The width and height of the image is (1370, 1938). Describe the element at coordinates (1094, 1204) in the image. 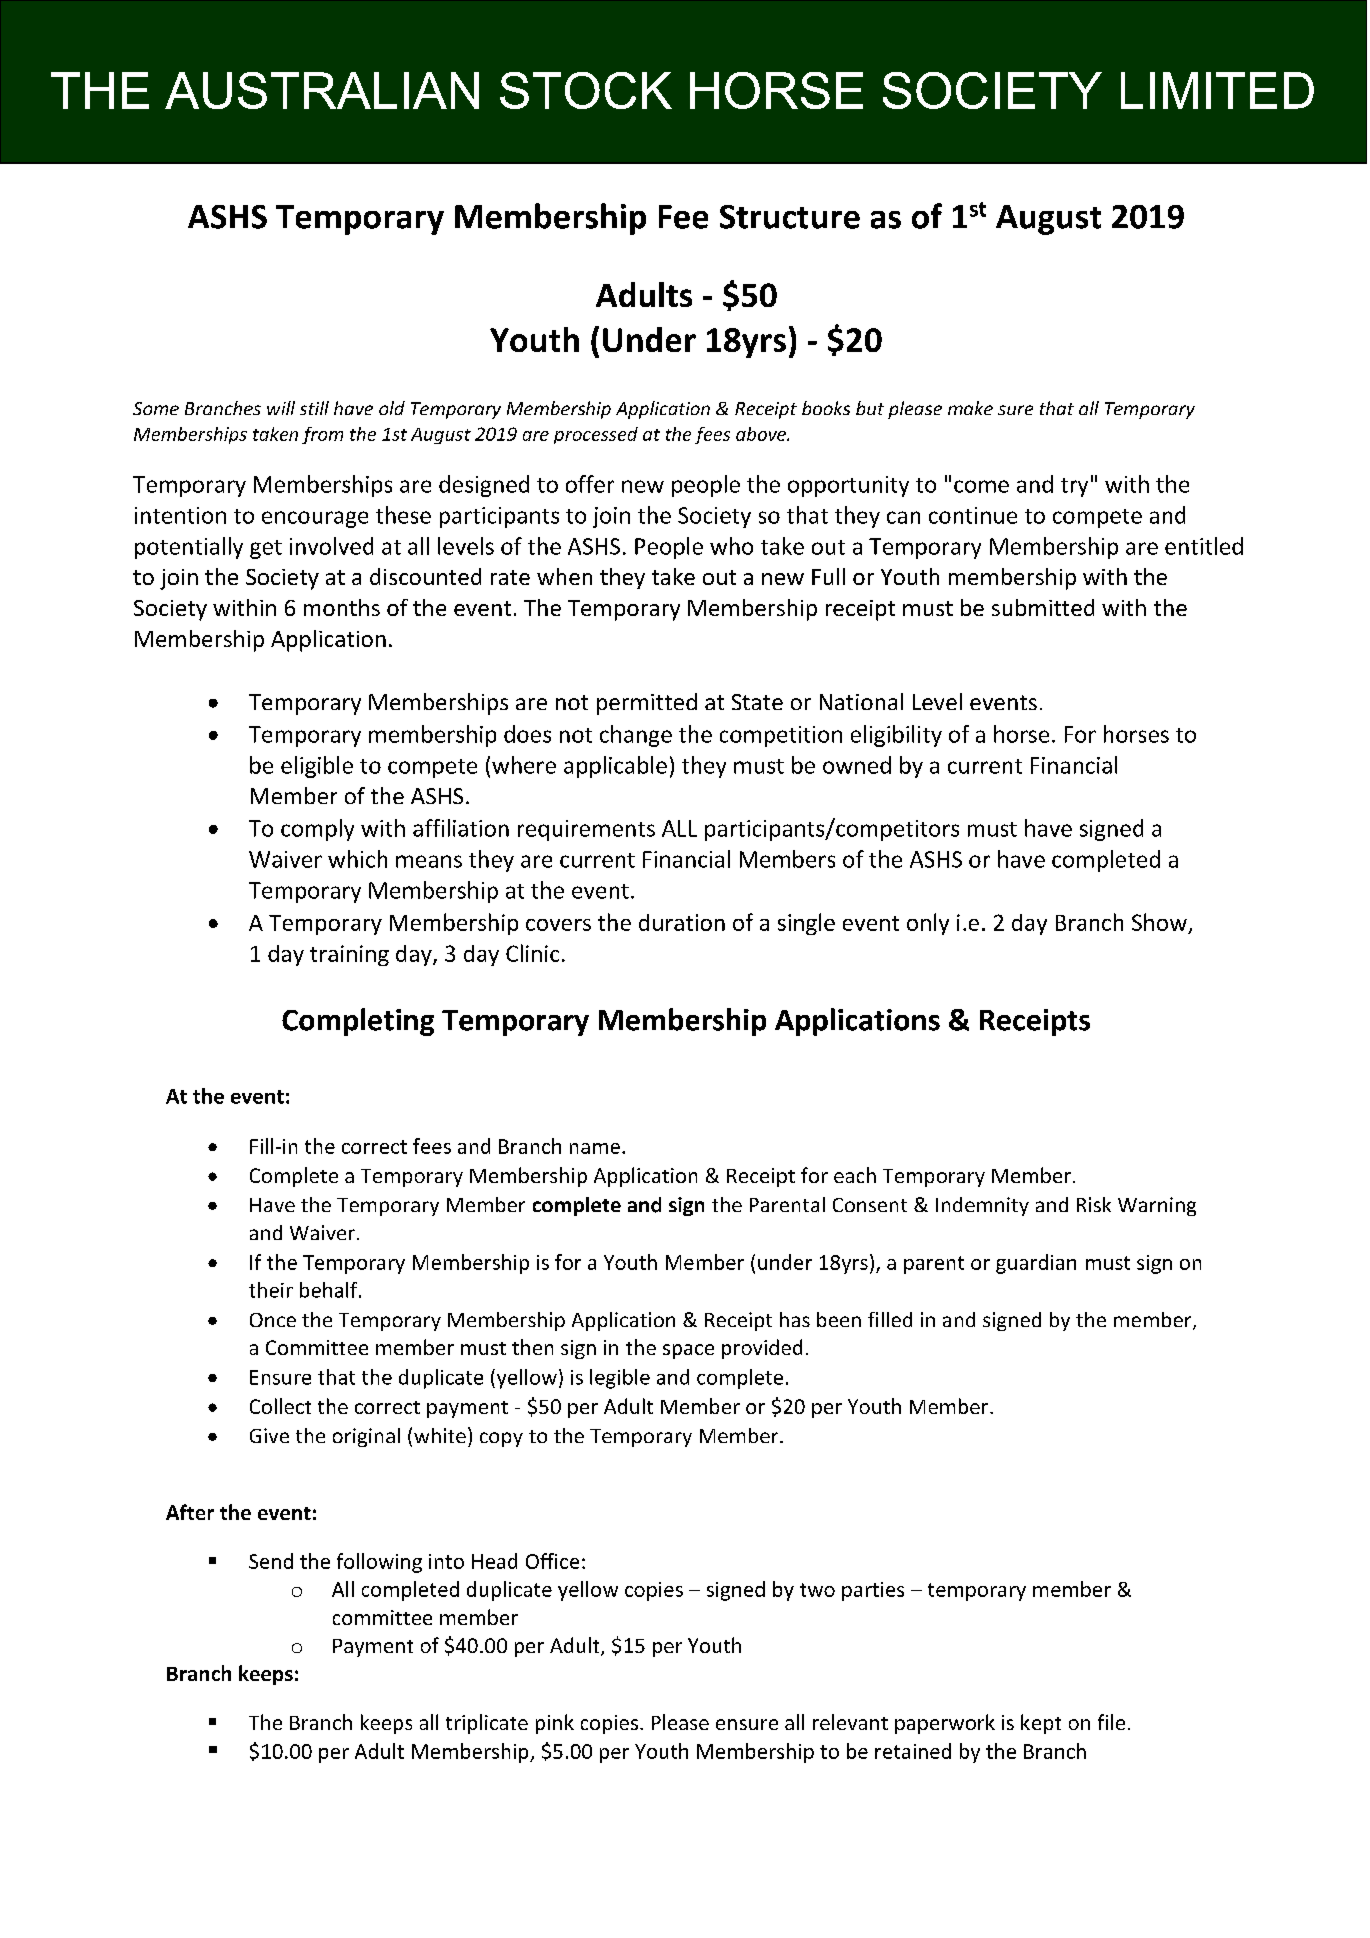

I see `Risk` at that location.
